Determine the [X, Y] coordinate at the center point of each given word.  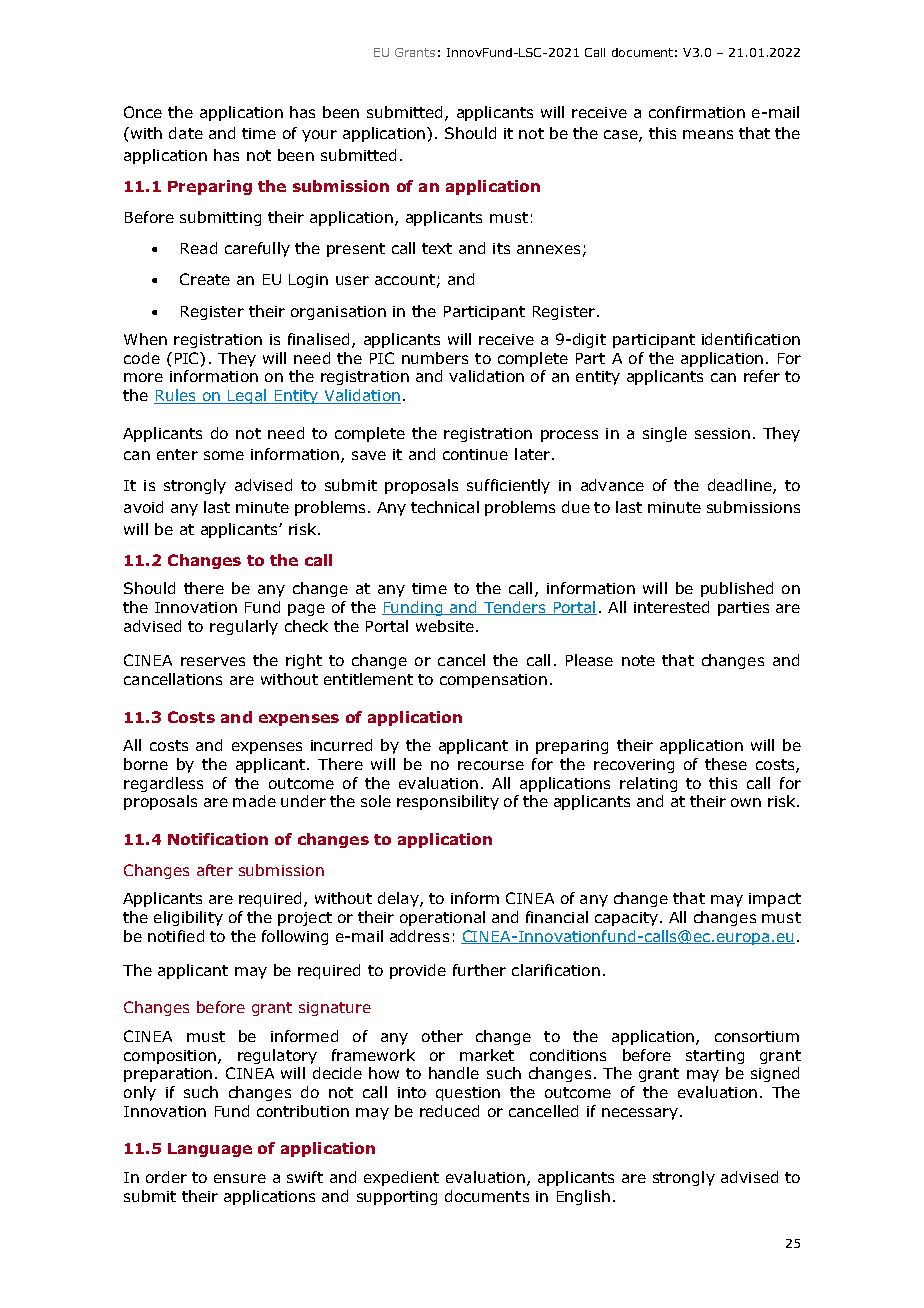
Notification [218, 839]
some [224, 455]
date [186, 133]
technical [445, 507]
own [746, 802]
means [708, 134]
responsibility [448, 802]
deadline [741, 486]
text [437, 248]
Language [210, 1150]
